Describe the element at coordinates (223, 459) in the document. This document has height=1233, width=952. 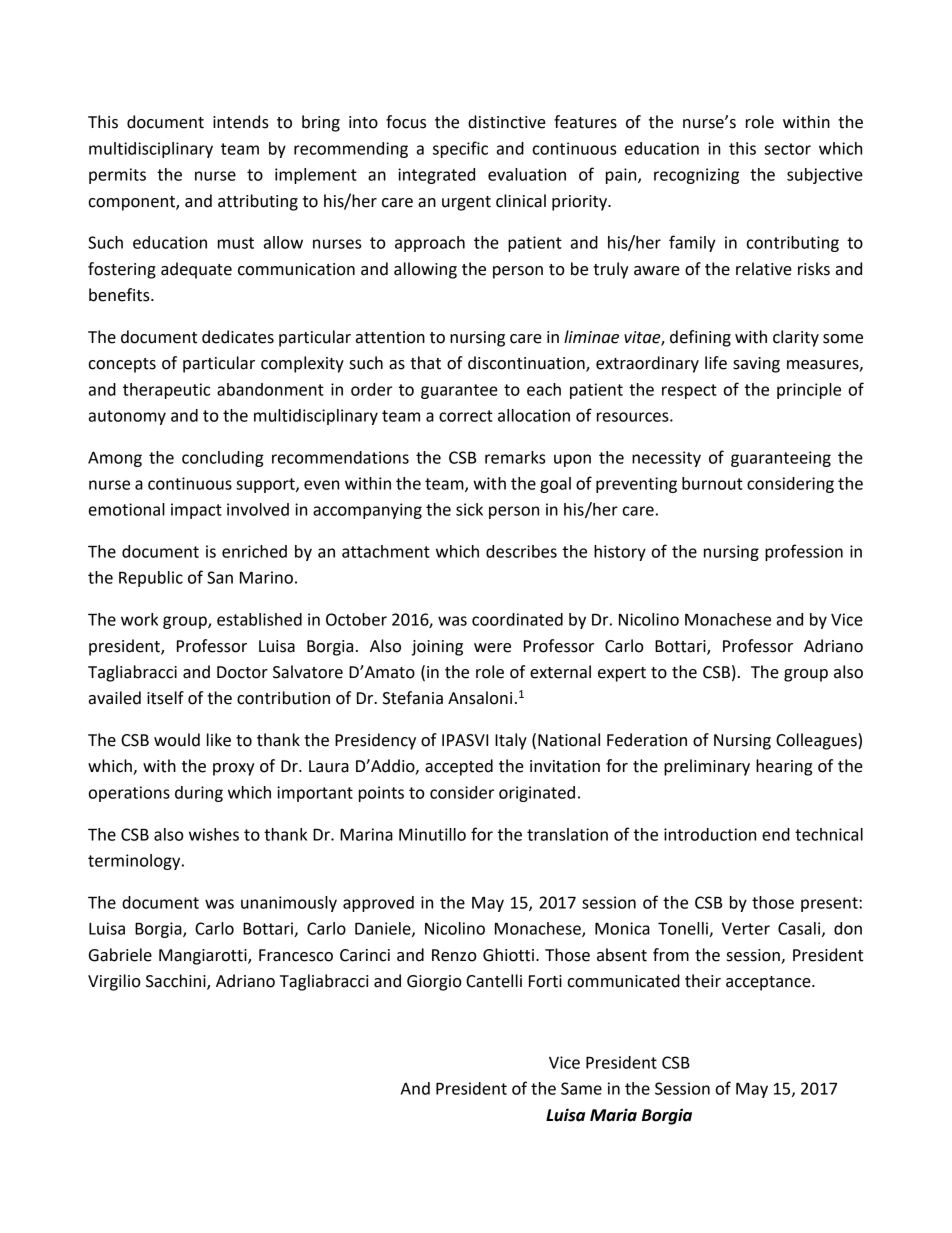
I see `concluding` at that location.
